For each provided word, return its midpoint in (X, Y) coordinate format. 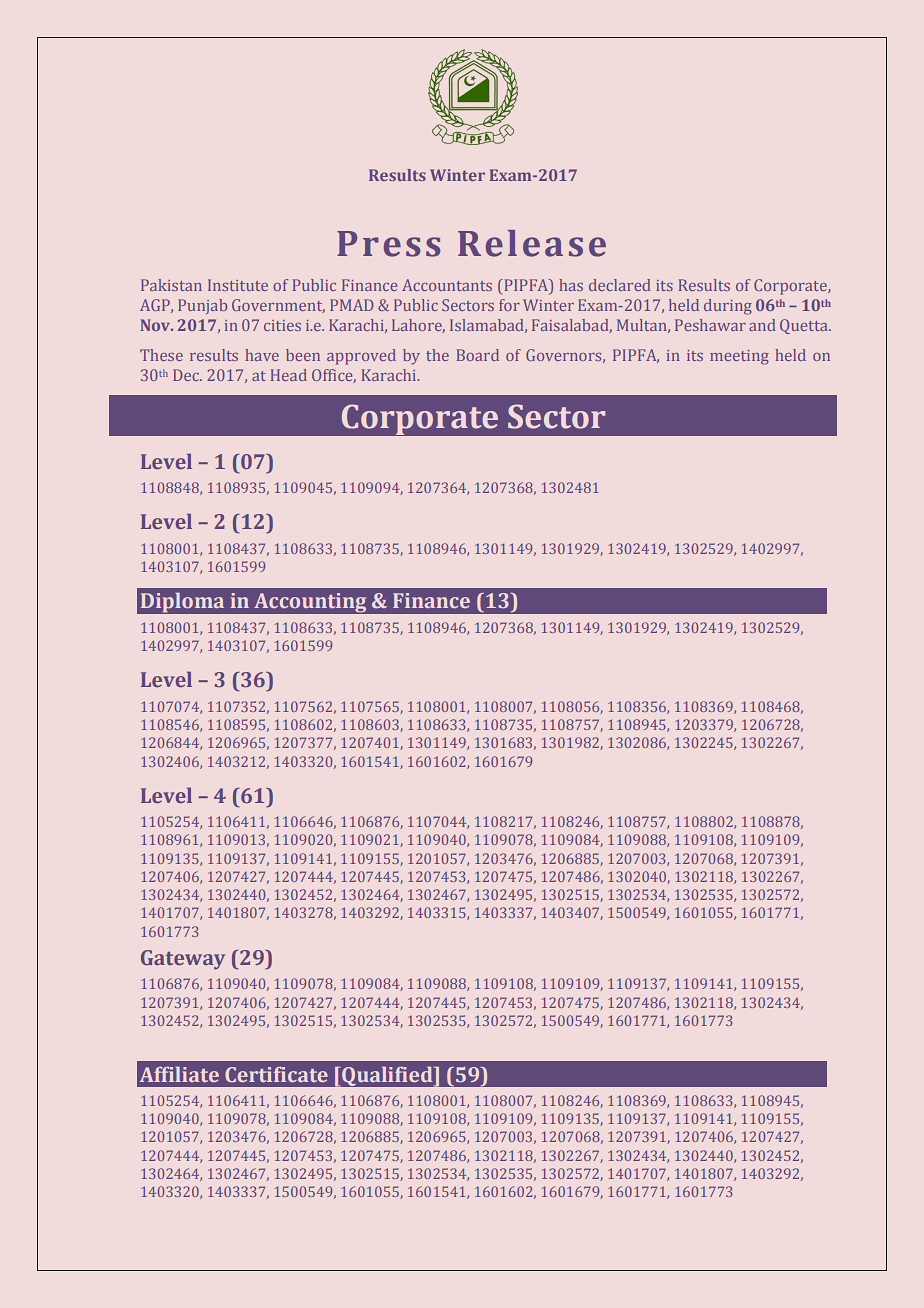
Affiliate (179, 1074)
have (262, 355)
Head (289, 375)
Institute (238, 285)
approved (361, 357)
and (762, 325)
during (728, 307)
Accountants (447, 285)
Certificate (276, 1074)
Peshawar (710, 325)
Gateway (183, 960)
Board (478, 355)
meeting (739, 357)
